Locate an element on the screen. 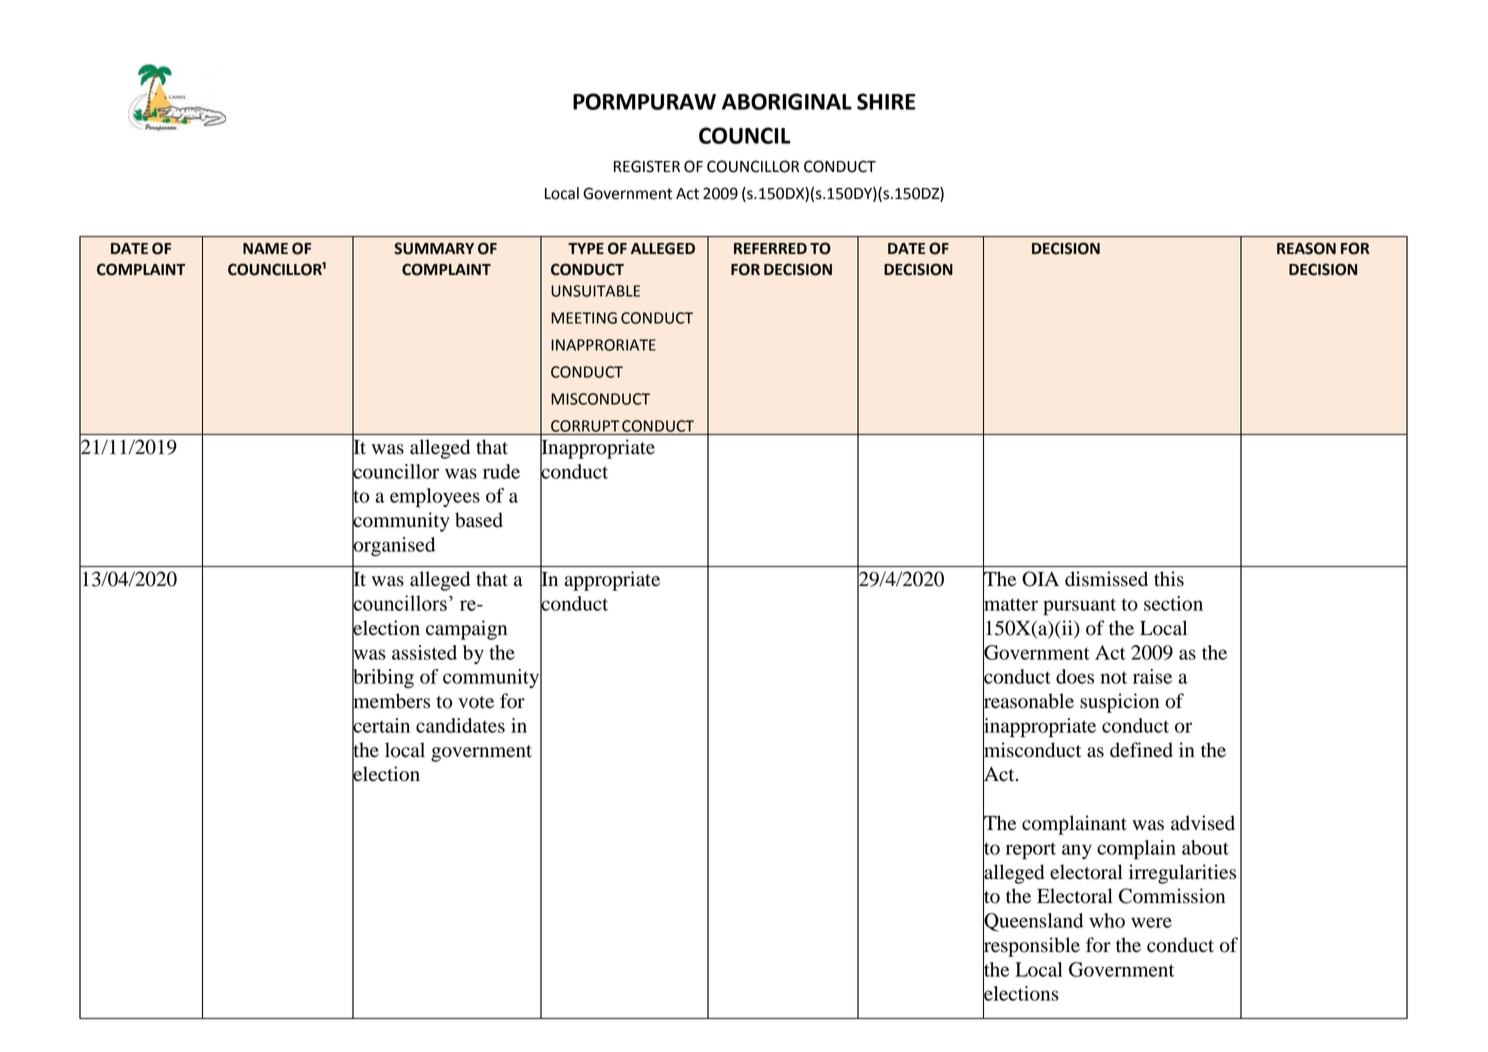 The height and width of the screenshot is (1052, 1488). certain is located at coordinates (381, 725).
